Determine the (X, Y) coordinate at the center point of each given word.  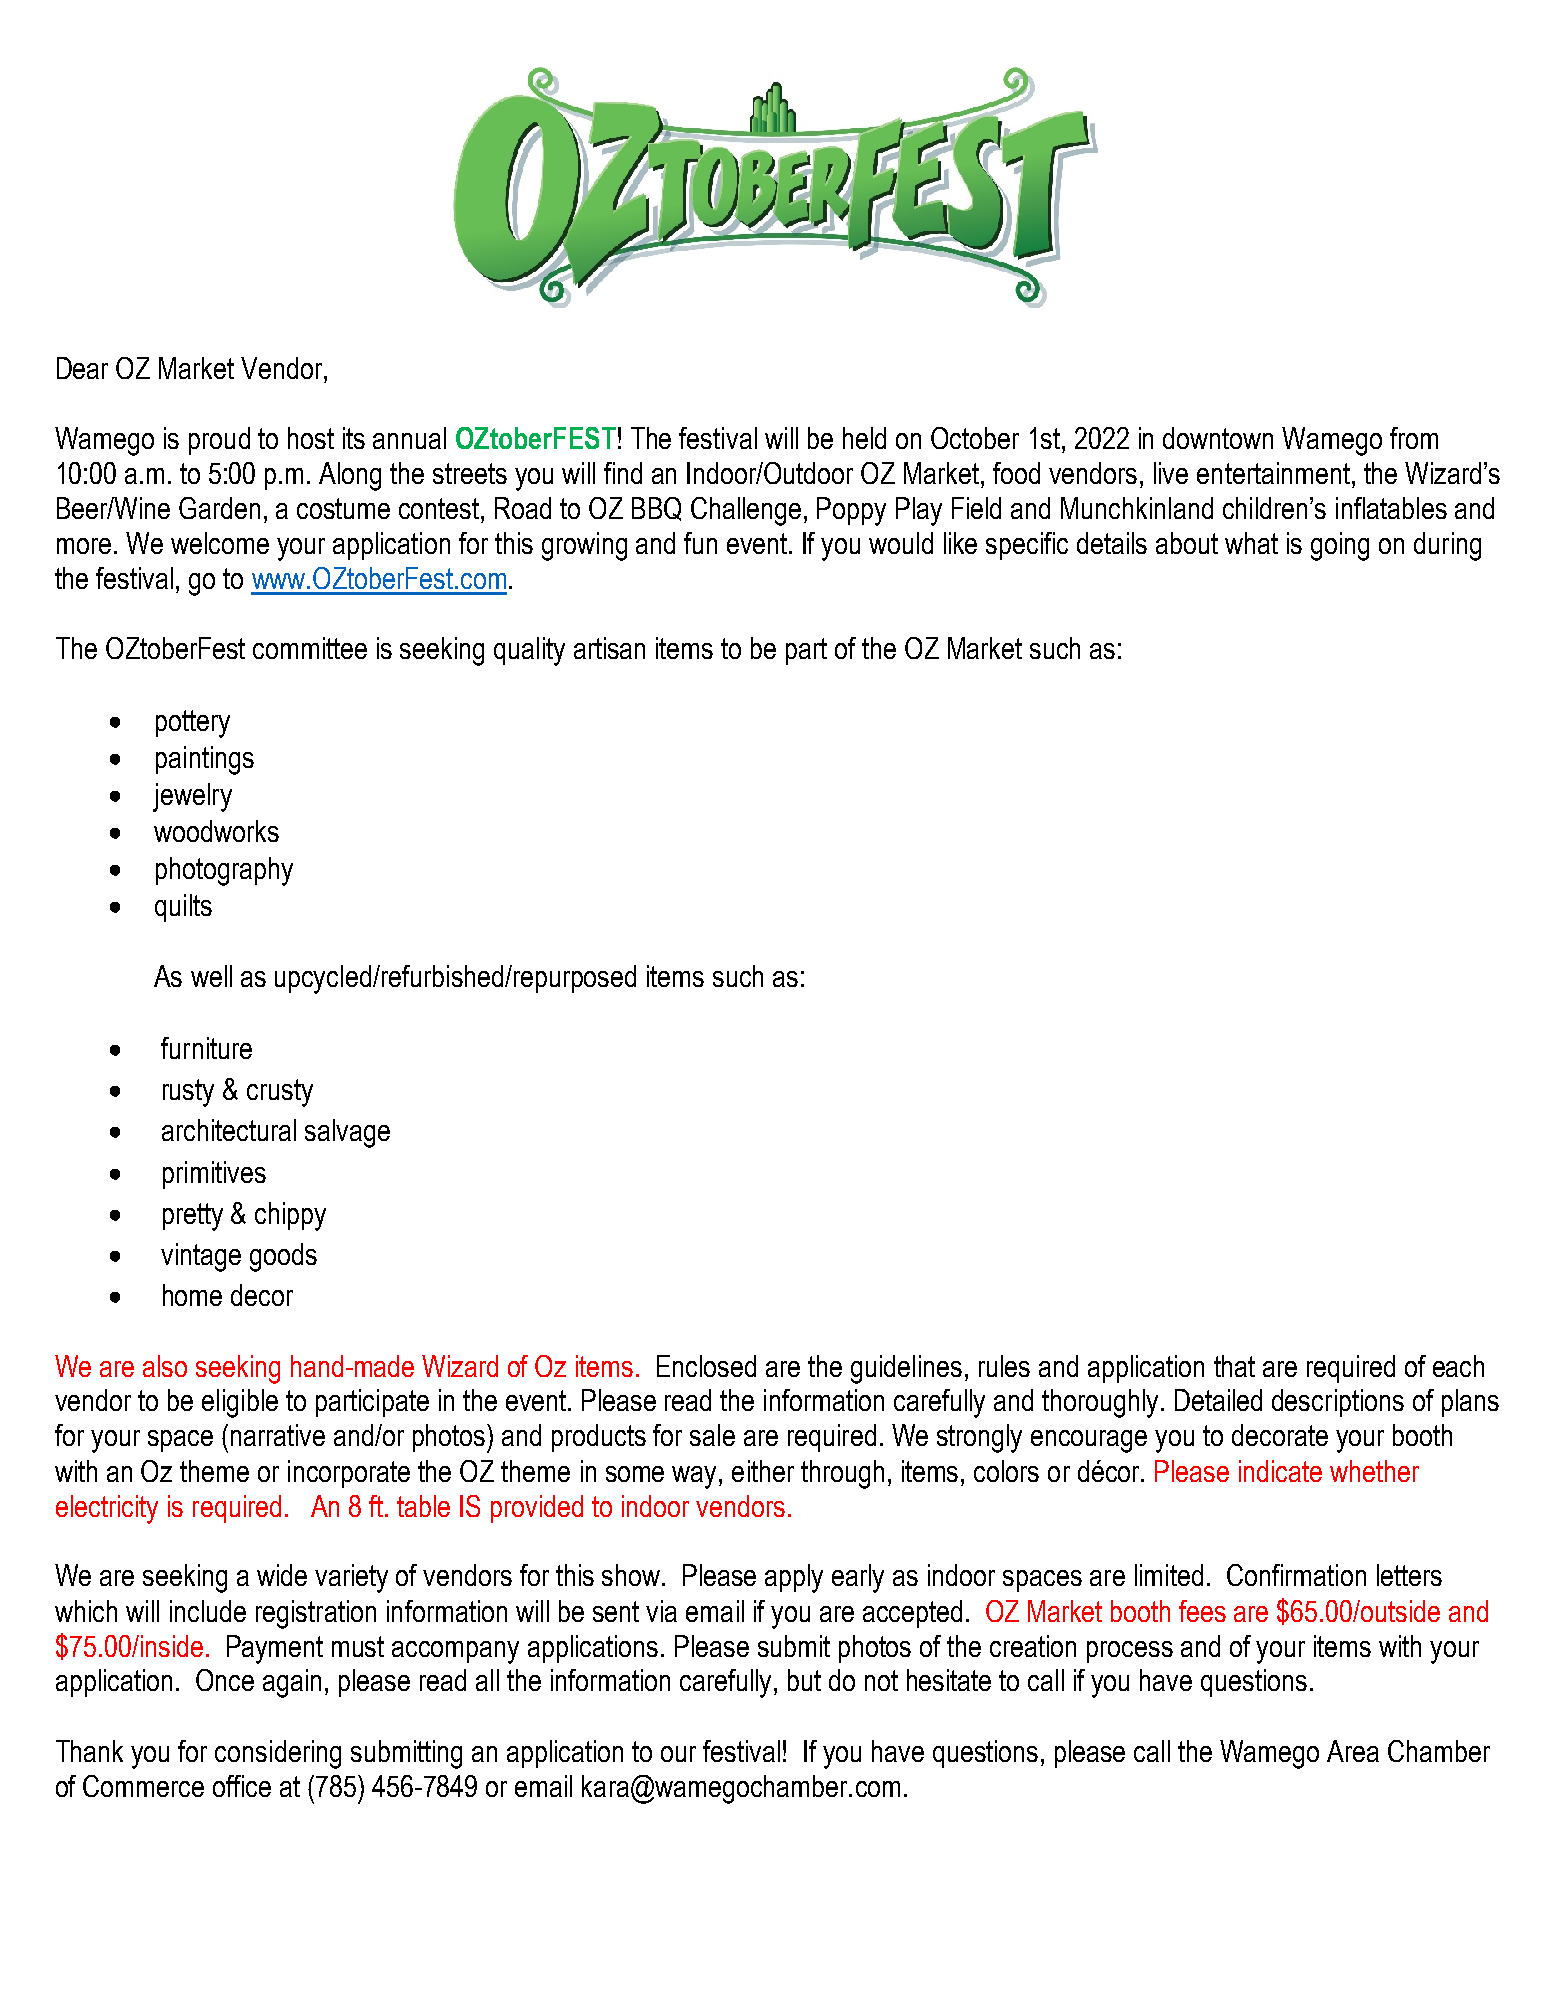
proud (219, 441)
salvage (347, 1133)
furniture (206, 1048)
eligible (240, 1403)
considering (278, 1754)
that (1234, 1366)
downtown (1218, 438)
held (864, 438)
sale (712, 1435)
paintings (205, 760)
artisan (609, 648)
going (1340, 546)
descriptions (1338, 1403)
